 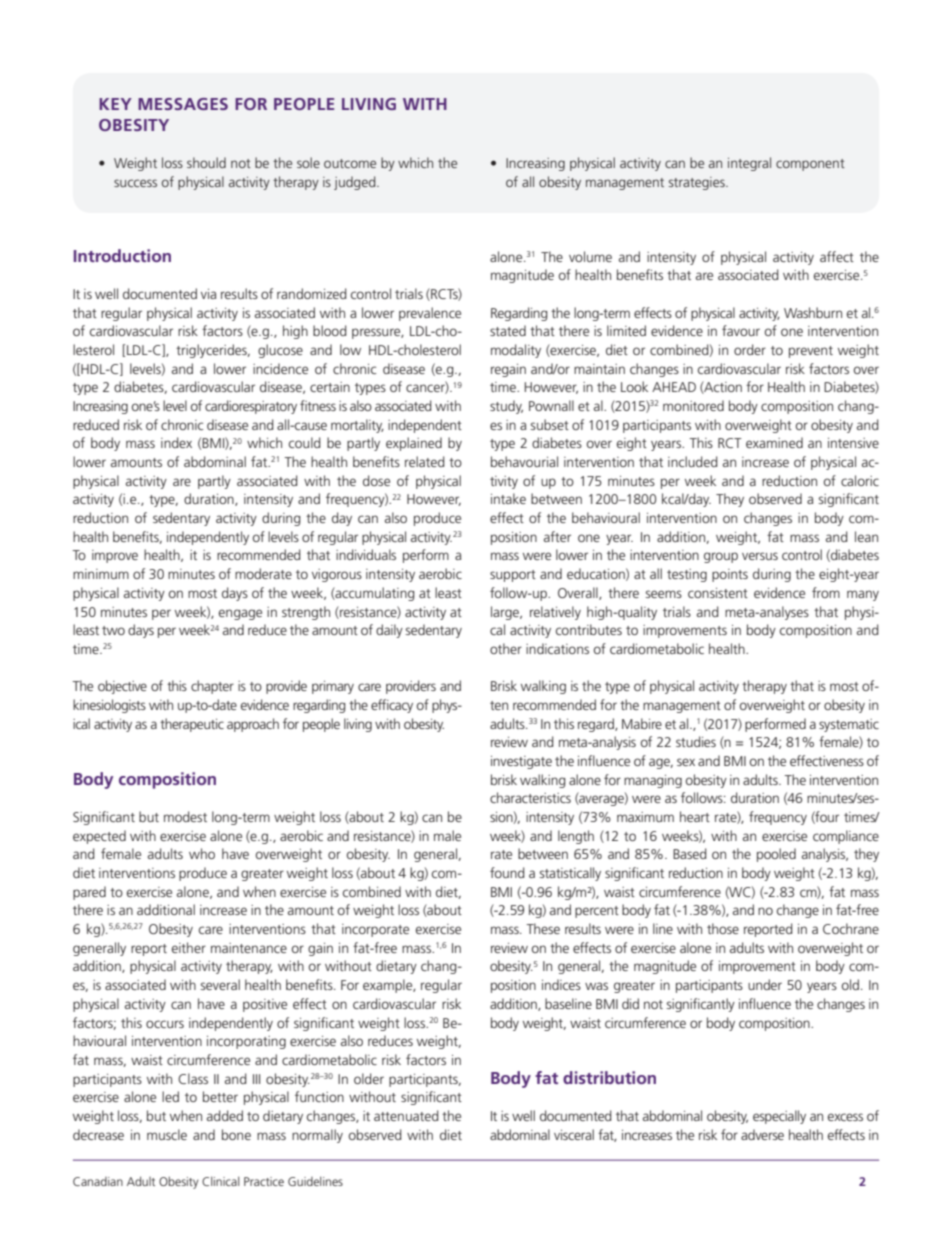 What do you see at coordinates (749, 164) in the document?
I see `integral` at bounding box center [749, 164].
